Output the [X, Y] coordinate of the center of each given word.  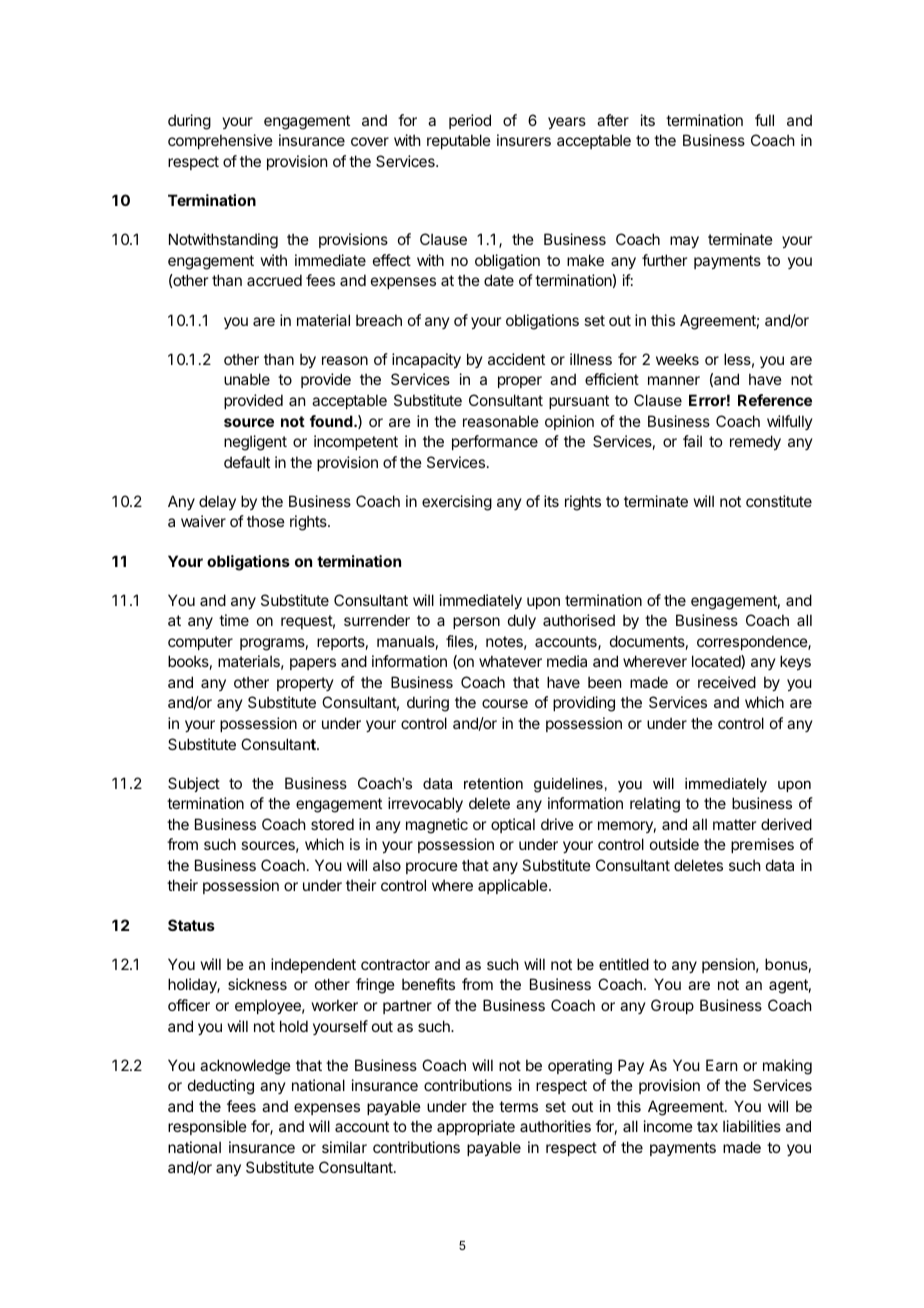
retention [493, 783]
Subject [194, 784]
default [247, 462]
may [684, 242]
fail [692, 441]
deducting [221, 1087]
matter [734, 824]
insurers [524, 140]
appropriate [476, 1127]
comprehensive [220, 141]
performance [495, 442]
